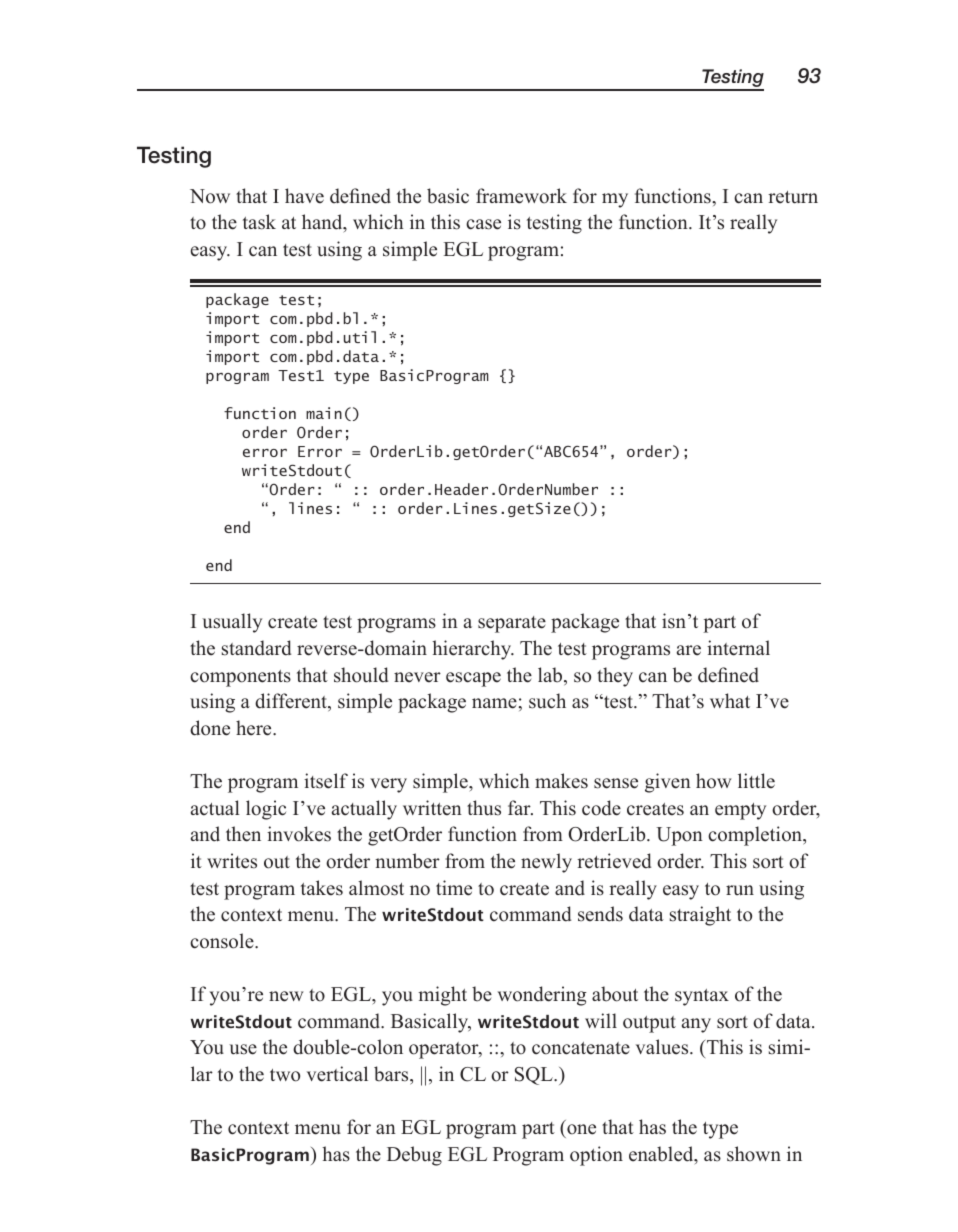 Image resolution: width=958 pixels, height=1232 pixels. What do you see at coordinates (259, 222) in the image?
I see `task` at bounding box center [259, 222].
